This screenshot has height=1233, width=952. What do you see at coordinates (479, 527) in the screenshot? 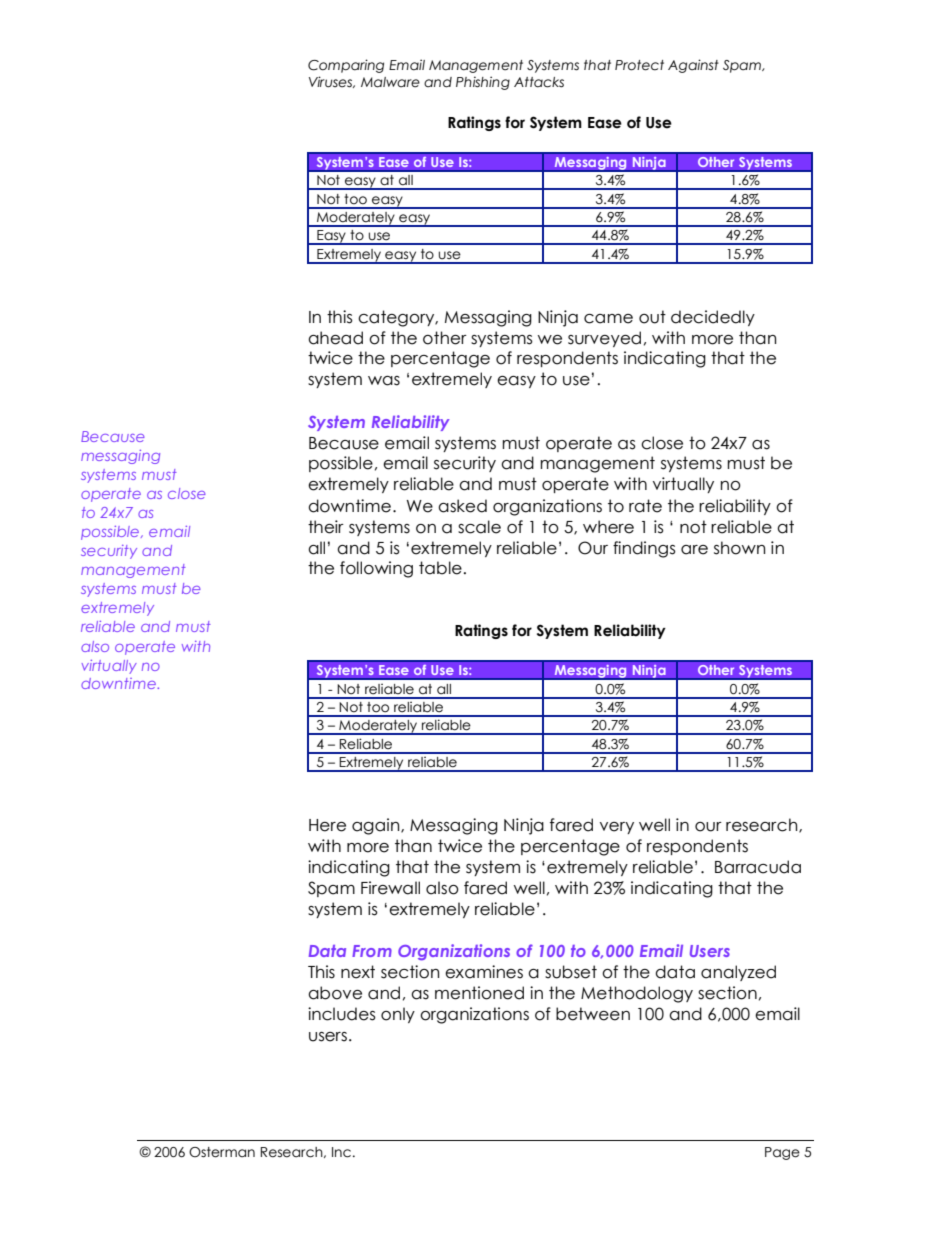
I see `scale` at bounding box center [479, 527].
